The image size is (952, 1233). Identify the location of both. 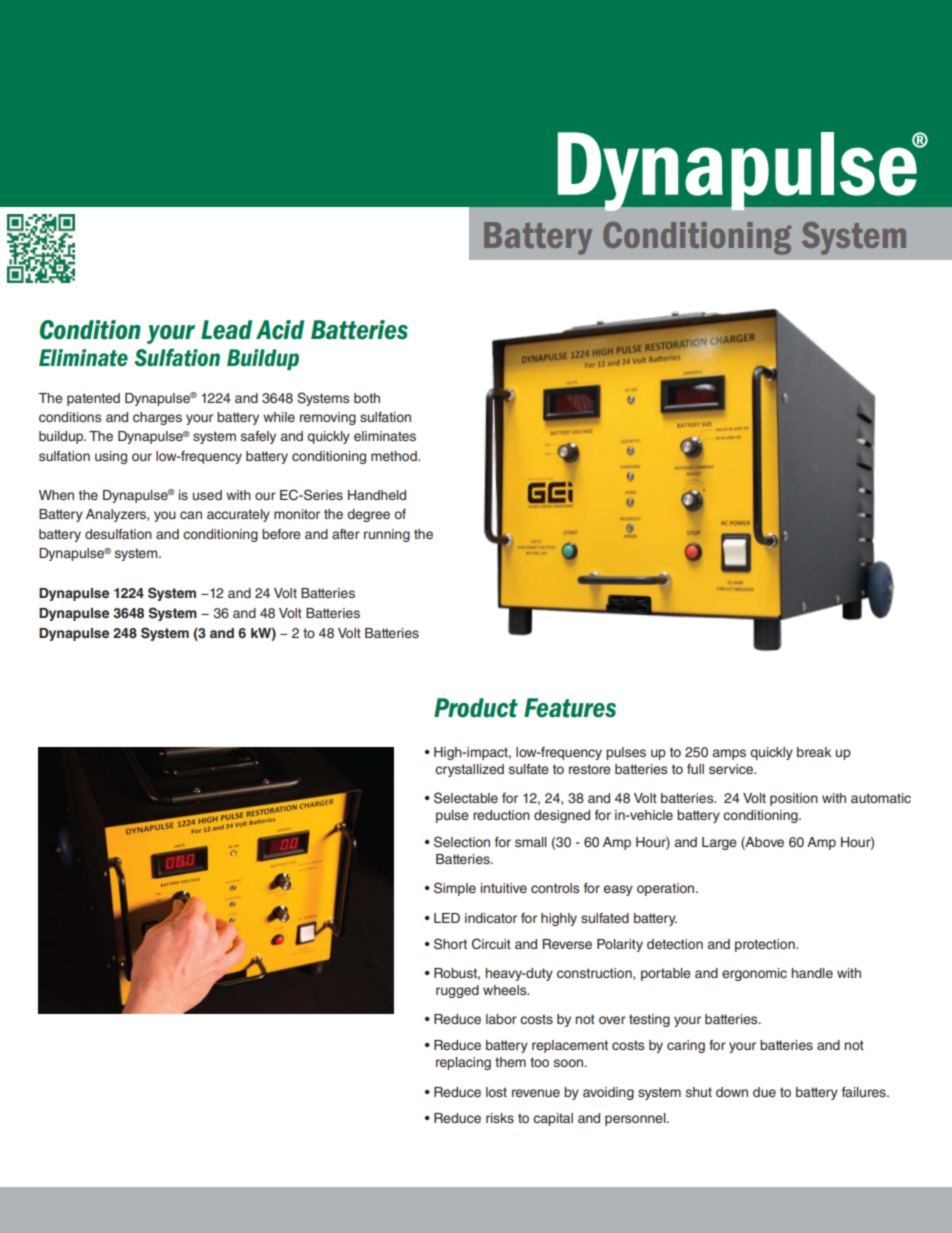
(367, 398).
